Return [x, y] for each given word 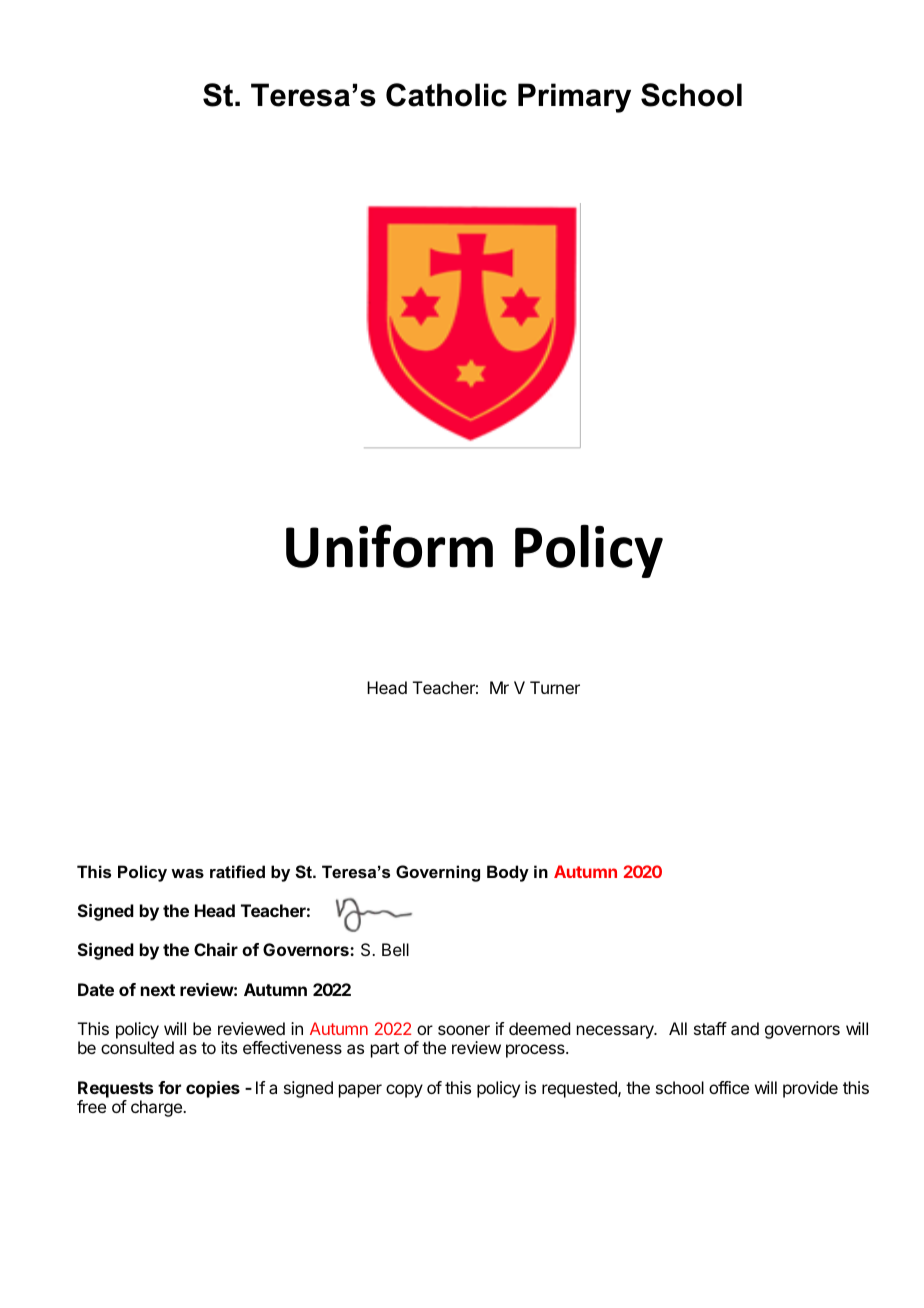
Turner [555, 687]
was [187, 873]
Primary [574, 98]
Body [508, 873]
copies [213, 1089]
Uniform [389, 546]
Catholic [446, 95]
